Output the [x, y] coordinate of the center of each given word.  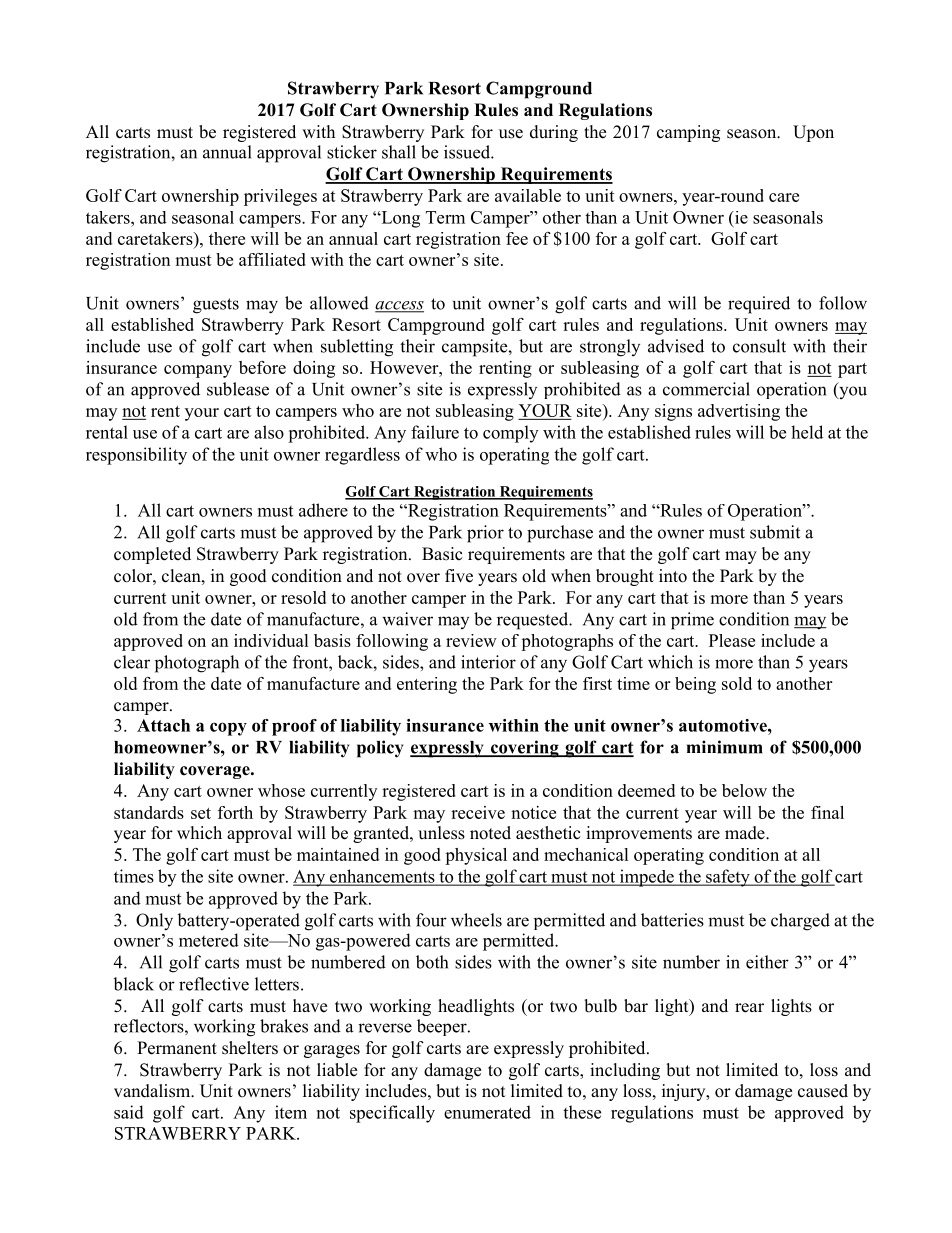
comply [510, 434]
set [201, 813]
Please [732, 640]
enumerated [487, 1112]
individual [271, 640]
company [198, 371]
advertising [739, 412]
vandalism [153, 1091]
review [471, 640]
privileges [280, 197]
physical [476, 856]
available [528, 195]
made [746, 833]
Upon [813, 133]
